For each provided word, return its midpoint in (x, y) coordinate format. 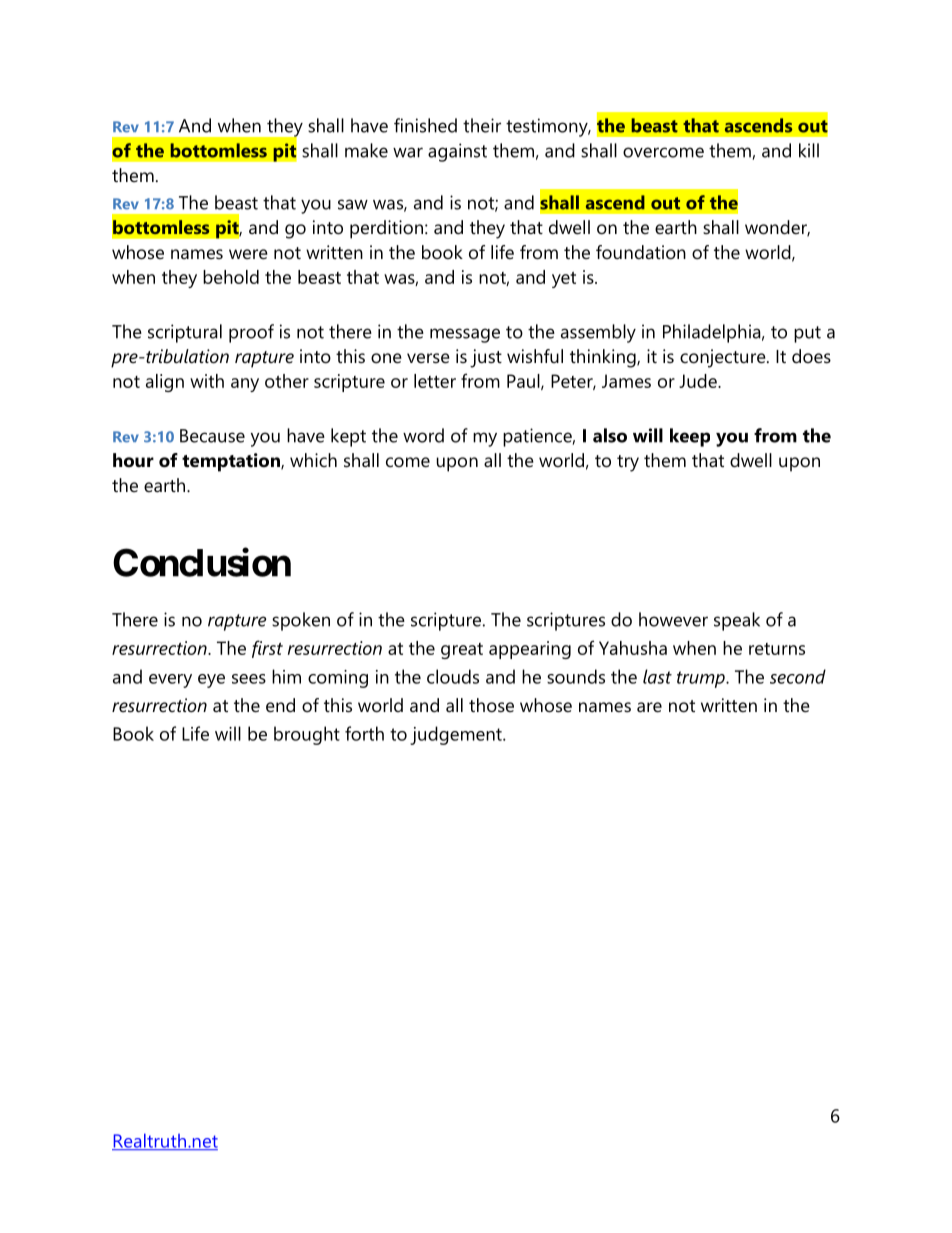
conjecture (724, 358)
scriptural (185, 333)
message (465, 335)
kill (809, 150)
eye (211, 681)
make (366, 150)
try (628, 463)
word (423, 435)
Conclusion (202, 562)
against (457, 152)
